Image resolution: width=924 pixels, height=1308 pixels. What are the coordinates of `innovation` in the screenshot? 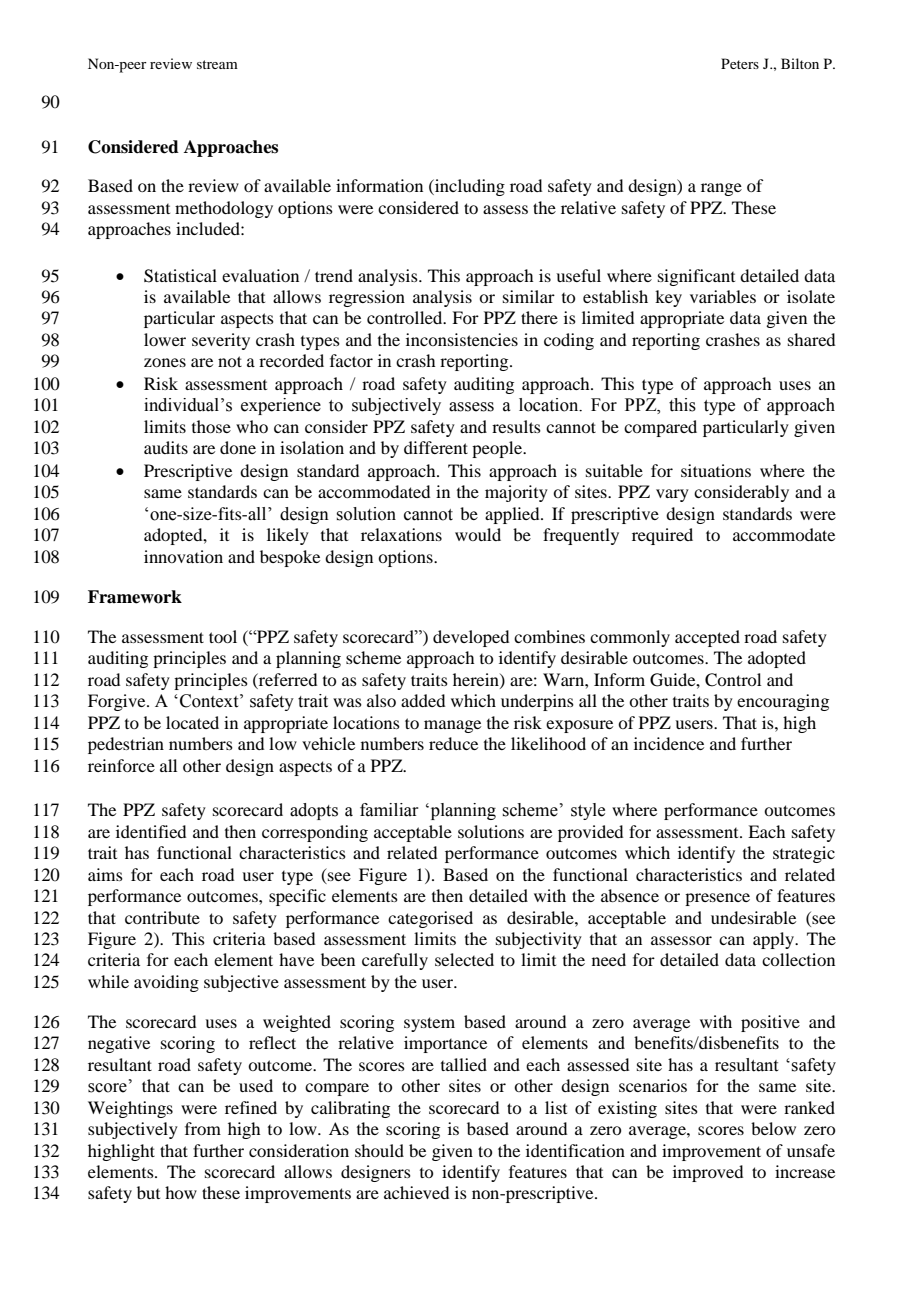 It's located at (183, 556).
